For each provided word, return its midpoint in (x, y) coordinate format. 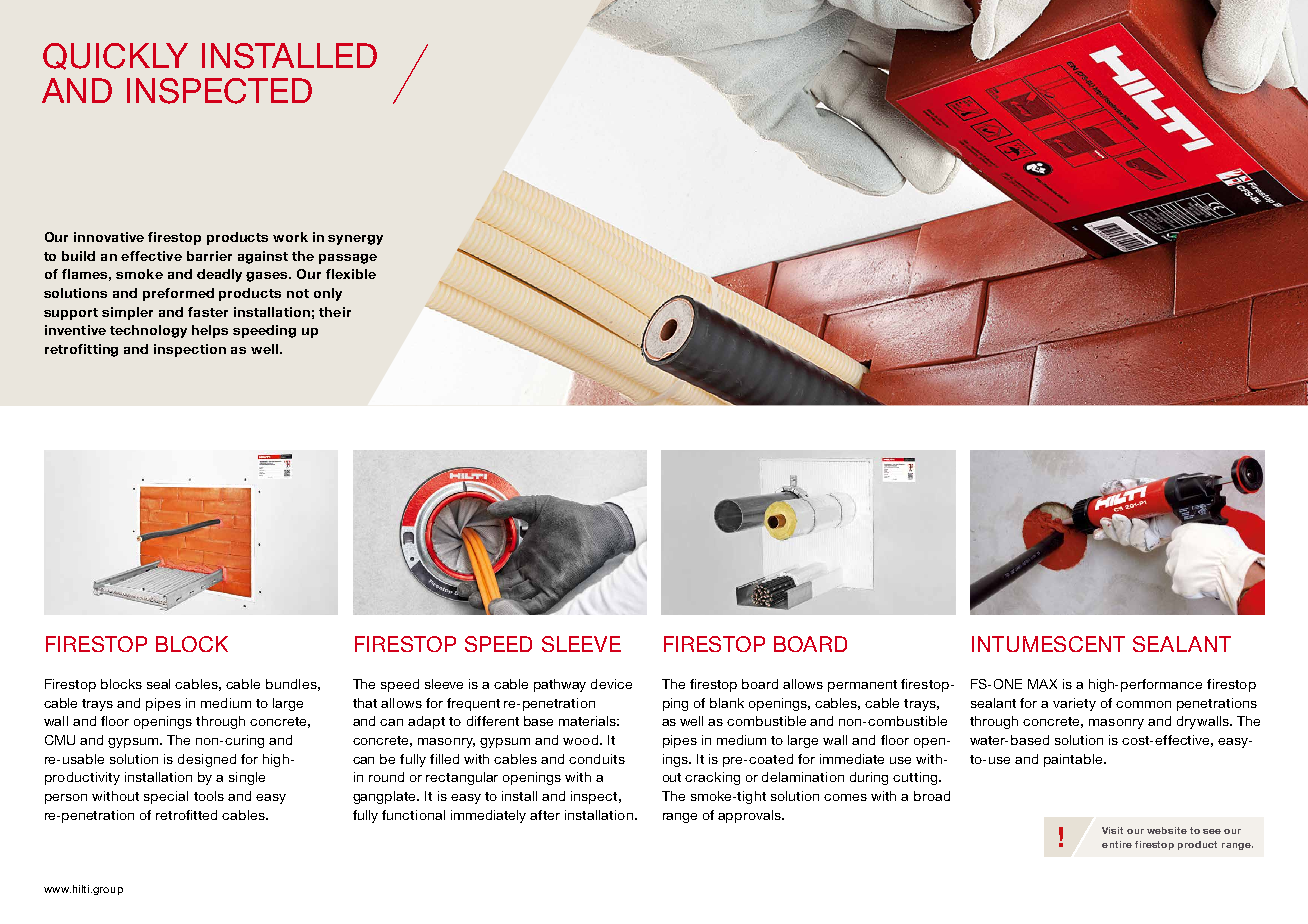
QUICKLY (115, 56)
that (365, 703)
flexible (351, 274)
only (328, 294)
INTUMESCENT (1048, 644)
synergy (355, 240)
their (335, 312)
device (611, 684)
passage (348, 259)
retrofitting (81, 350)
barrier (209, 256)
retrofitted (186, 815)
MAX (1042, 684)
